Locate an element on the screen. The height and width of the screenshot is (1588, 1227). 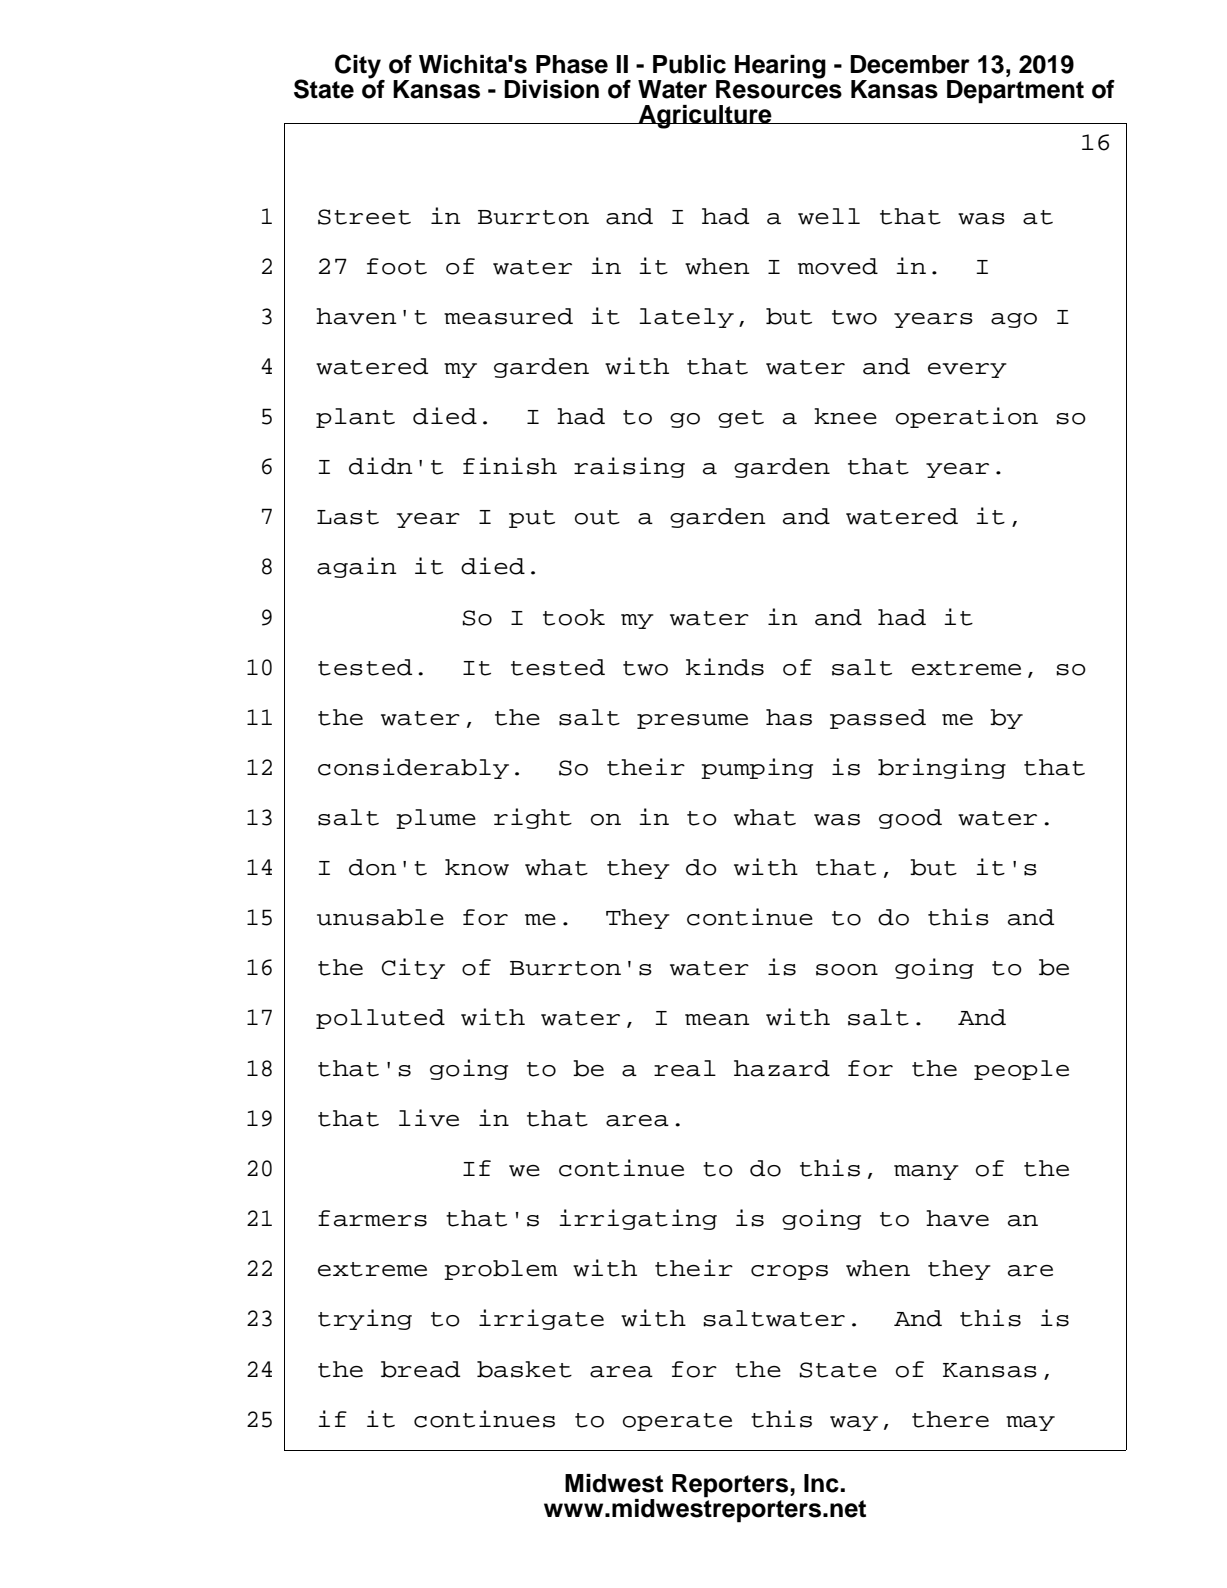
bringing is located at coordinates (942, 768).
